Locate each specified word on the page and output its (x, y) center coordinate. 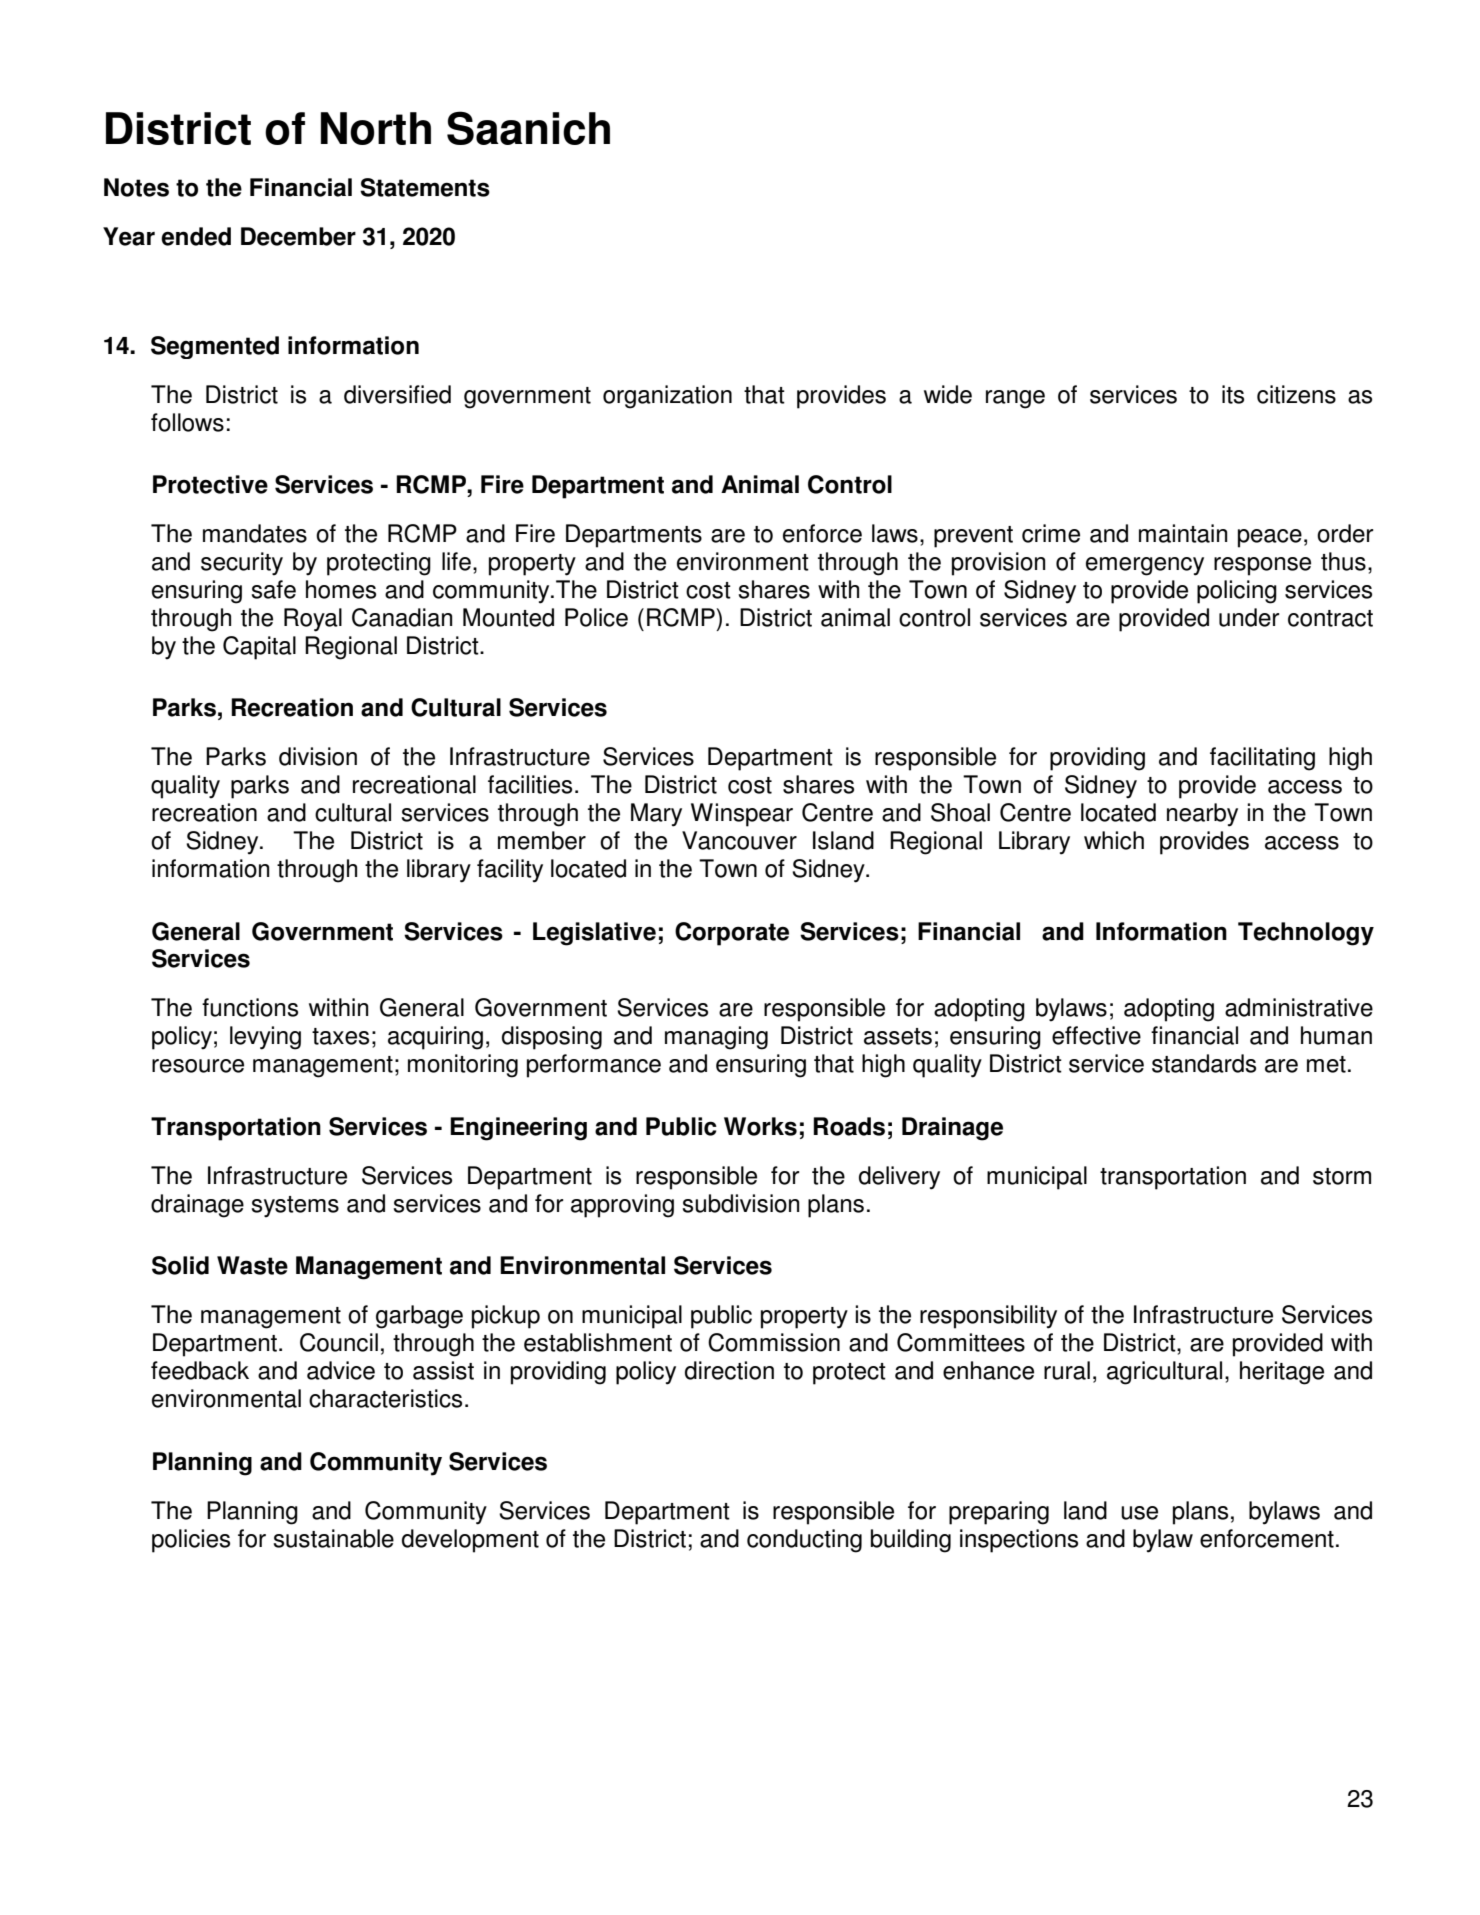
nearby (1202, 815)
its (1233, 394)
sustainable (334, 1538)
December (298, 236)
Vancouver (739, 840)
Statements (425, 187)
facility (510, 871)
